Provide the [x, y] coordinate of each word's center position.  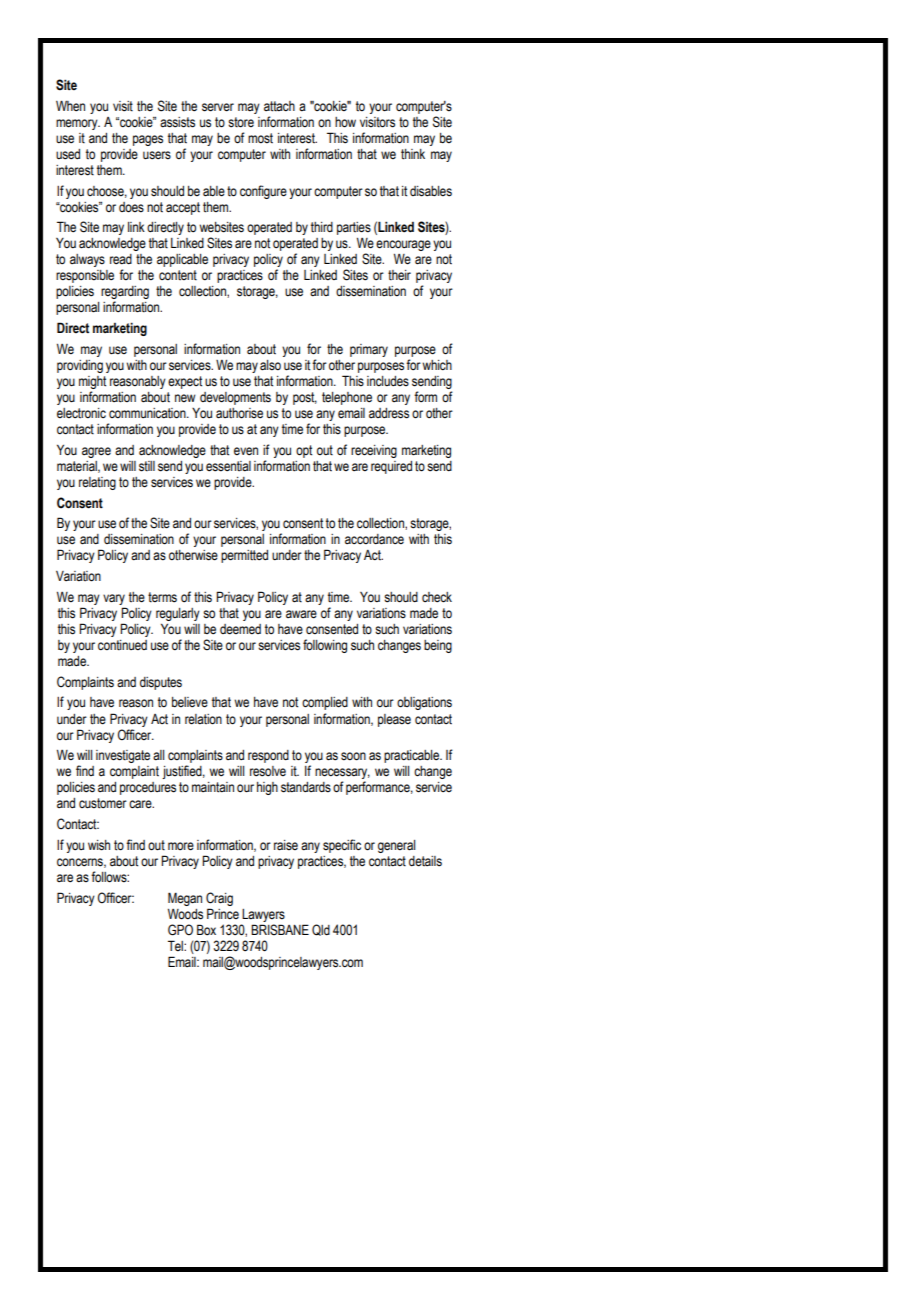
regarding [125, 294]
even [246, 451]
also [270, 365]
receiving [374, 451]
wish [99, 845]
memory [78, 124]
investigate [123, 756]
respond [268, 756]
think [413, 154]
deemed [240, 629]
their [399, 275]
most [260, 138]
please [394, 720]
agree [96, 452]
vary [114, 599]
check [437, 597]
